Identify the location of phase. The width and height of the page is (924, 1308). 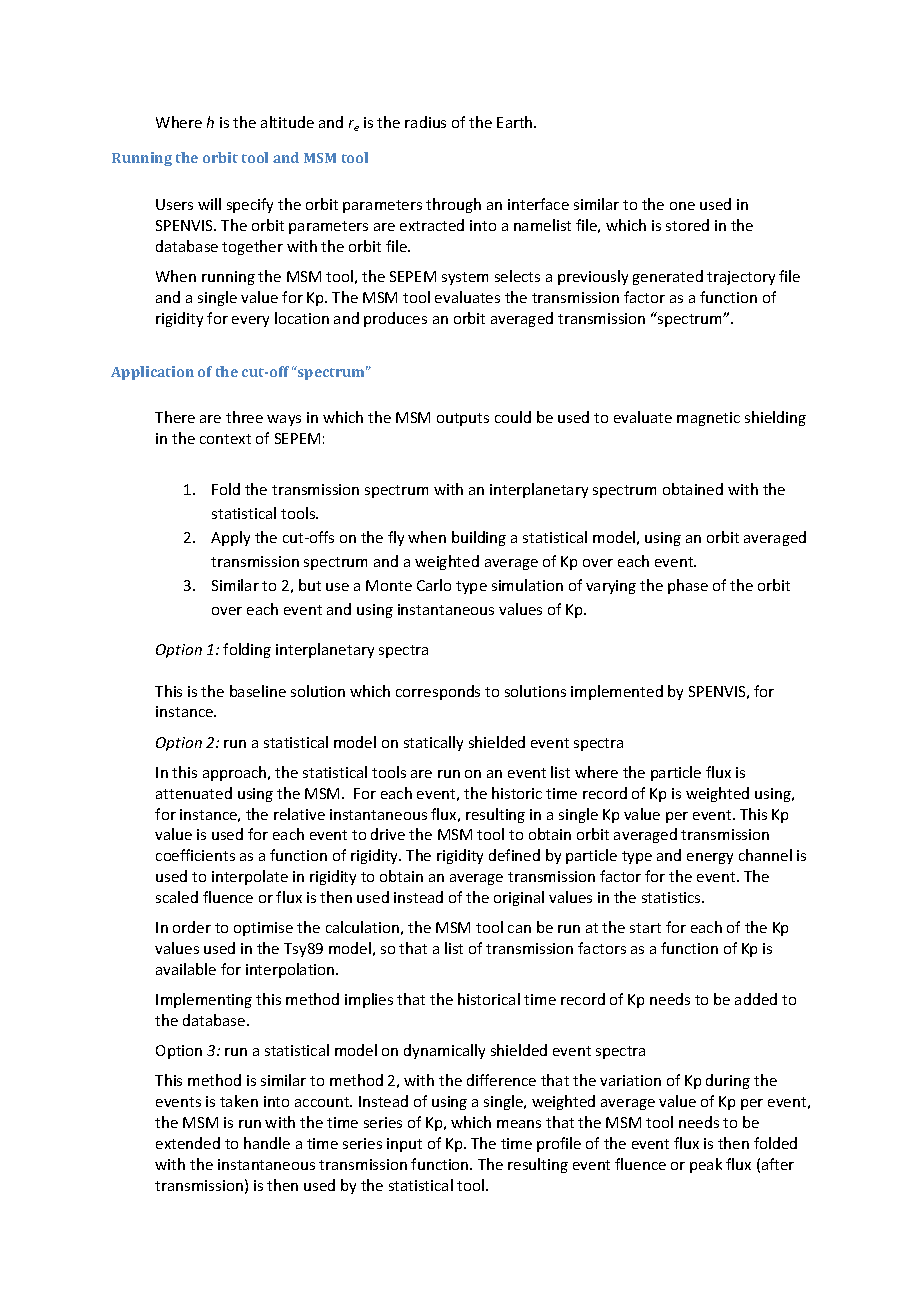
(688, 586).
